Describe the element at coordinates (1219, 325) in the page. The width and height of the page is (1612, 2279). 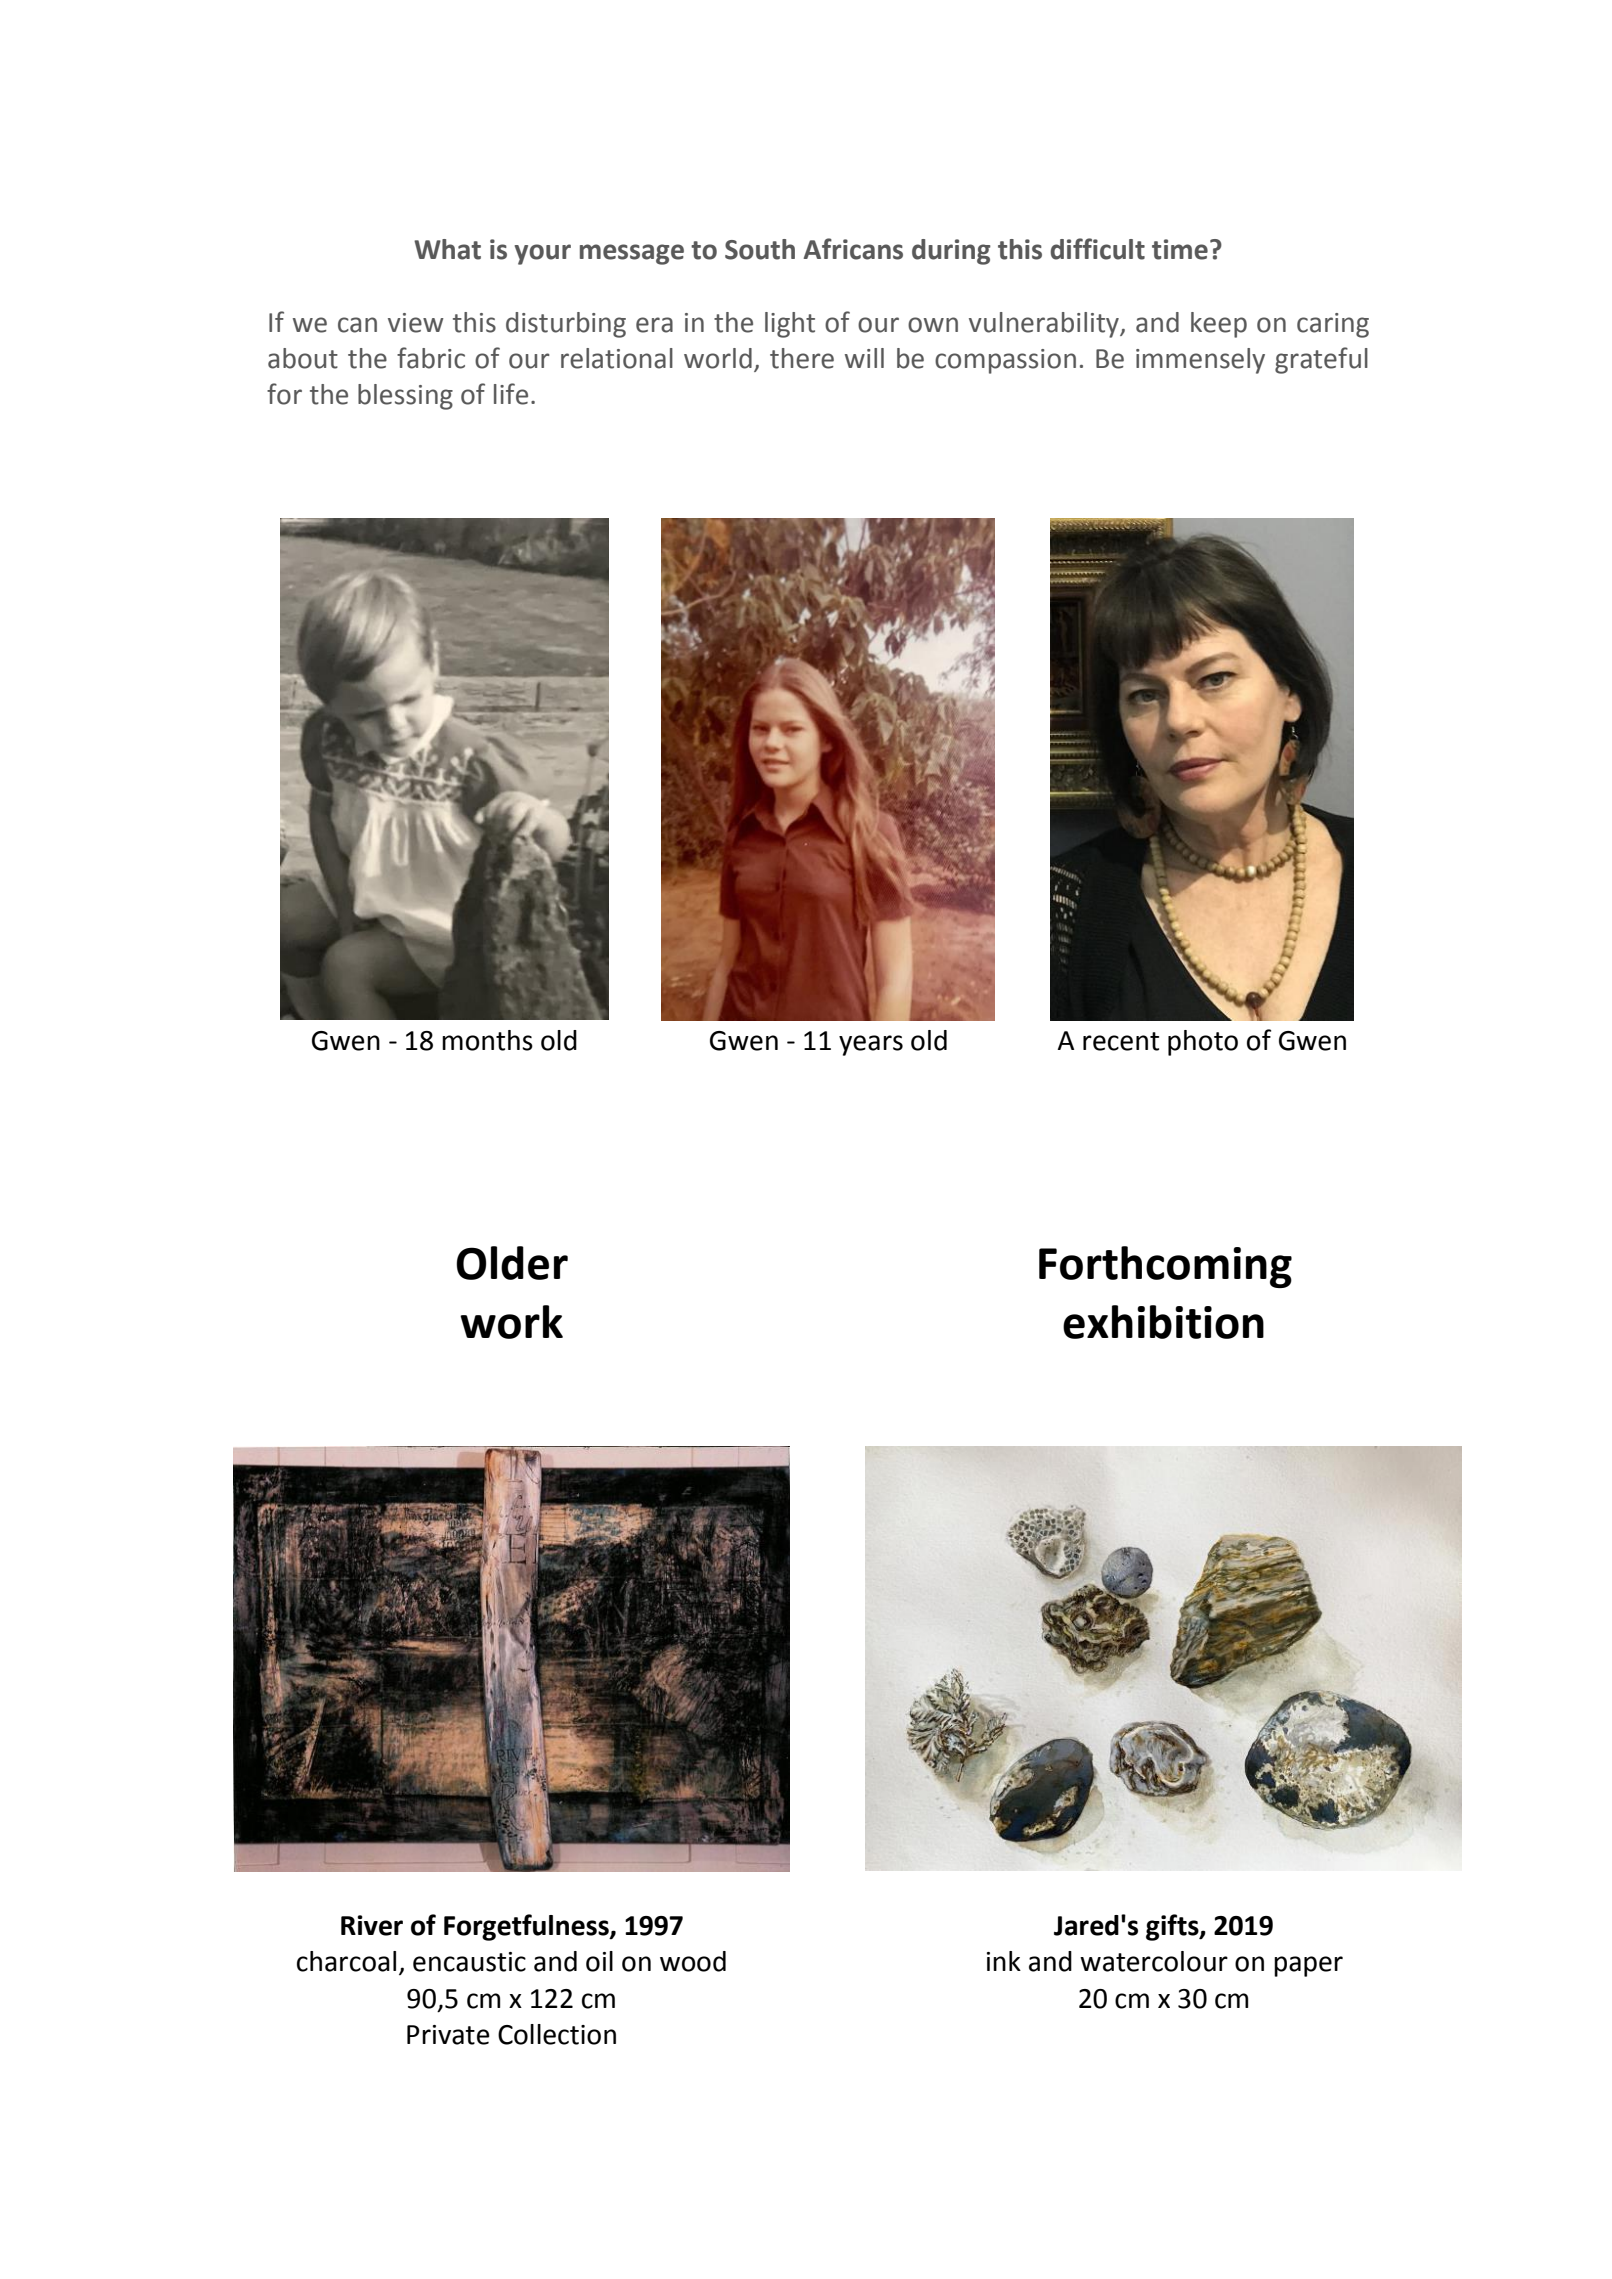
I see `keep` at that location.
